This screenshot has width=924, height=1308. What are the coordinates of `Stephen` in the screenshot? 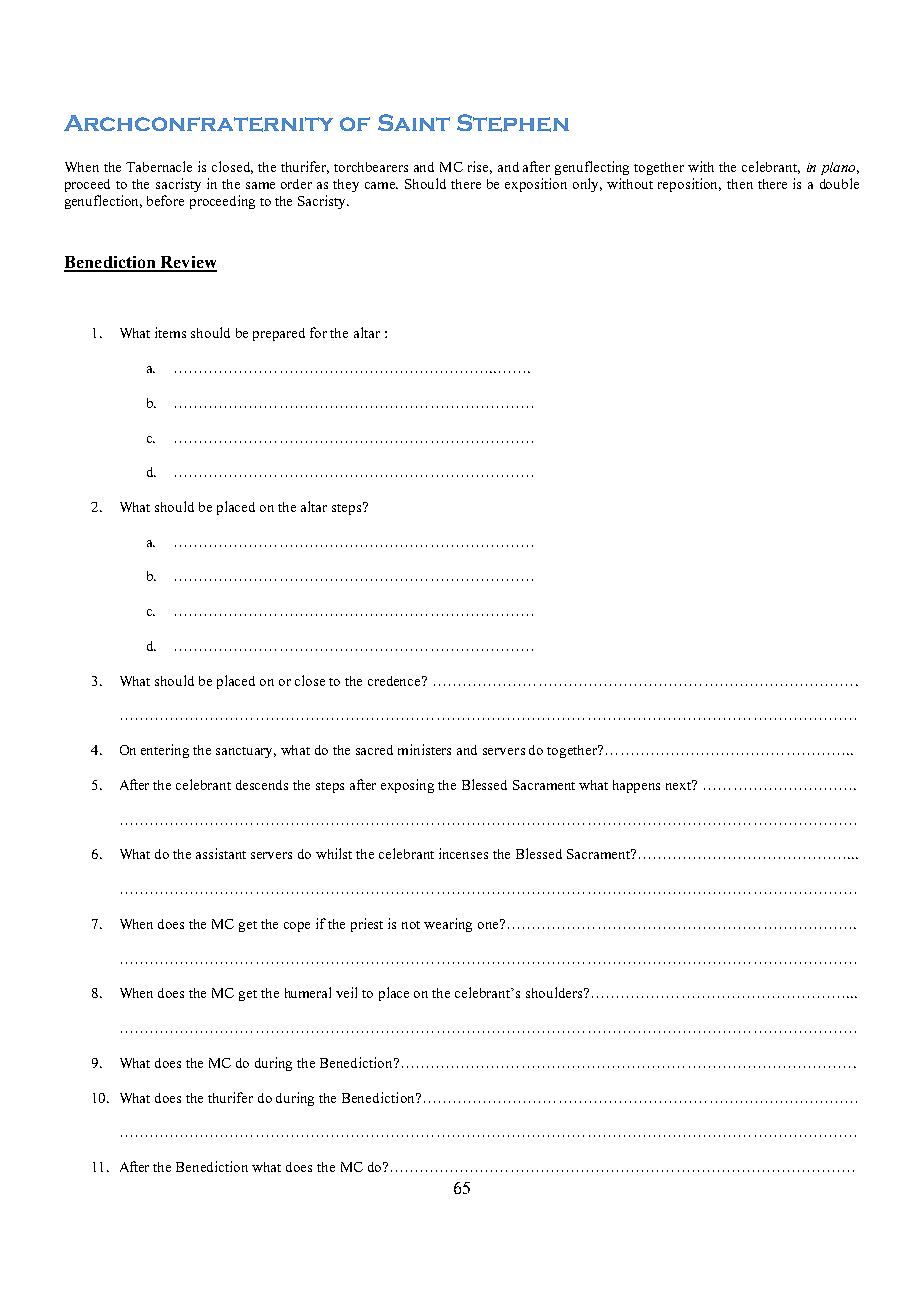 It's located at (513, 123).
